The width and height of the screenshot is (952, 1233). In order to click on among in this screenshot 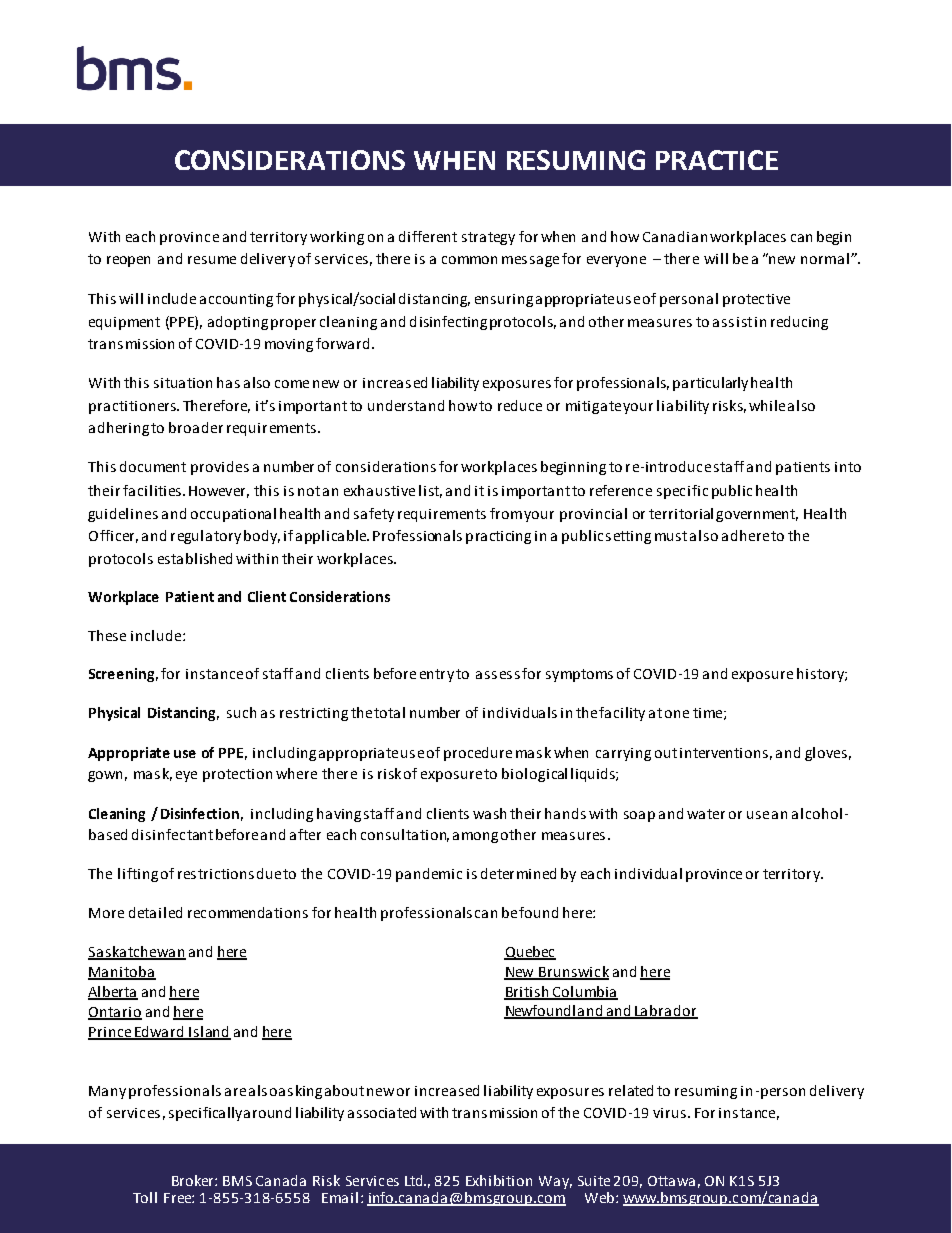, I will do `click(475, 837)`.
